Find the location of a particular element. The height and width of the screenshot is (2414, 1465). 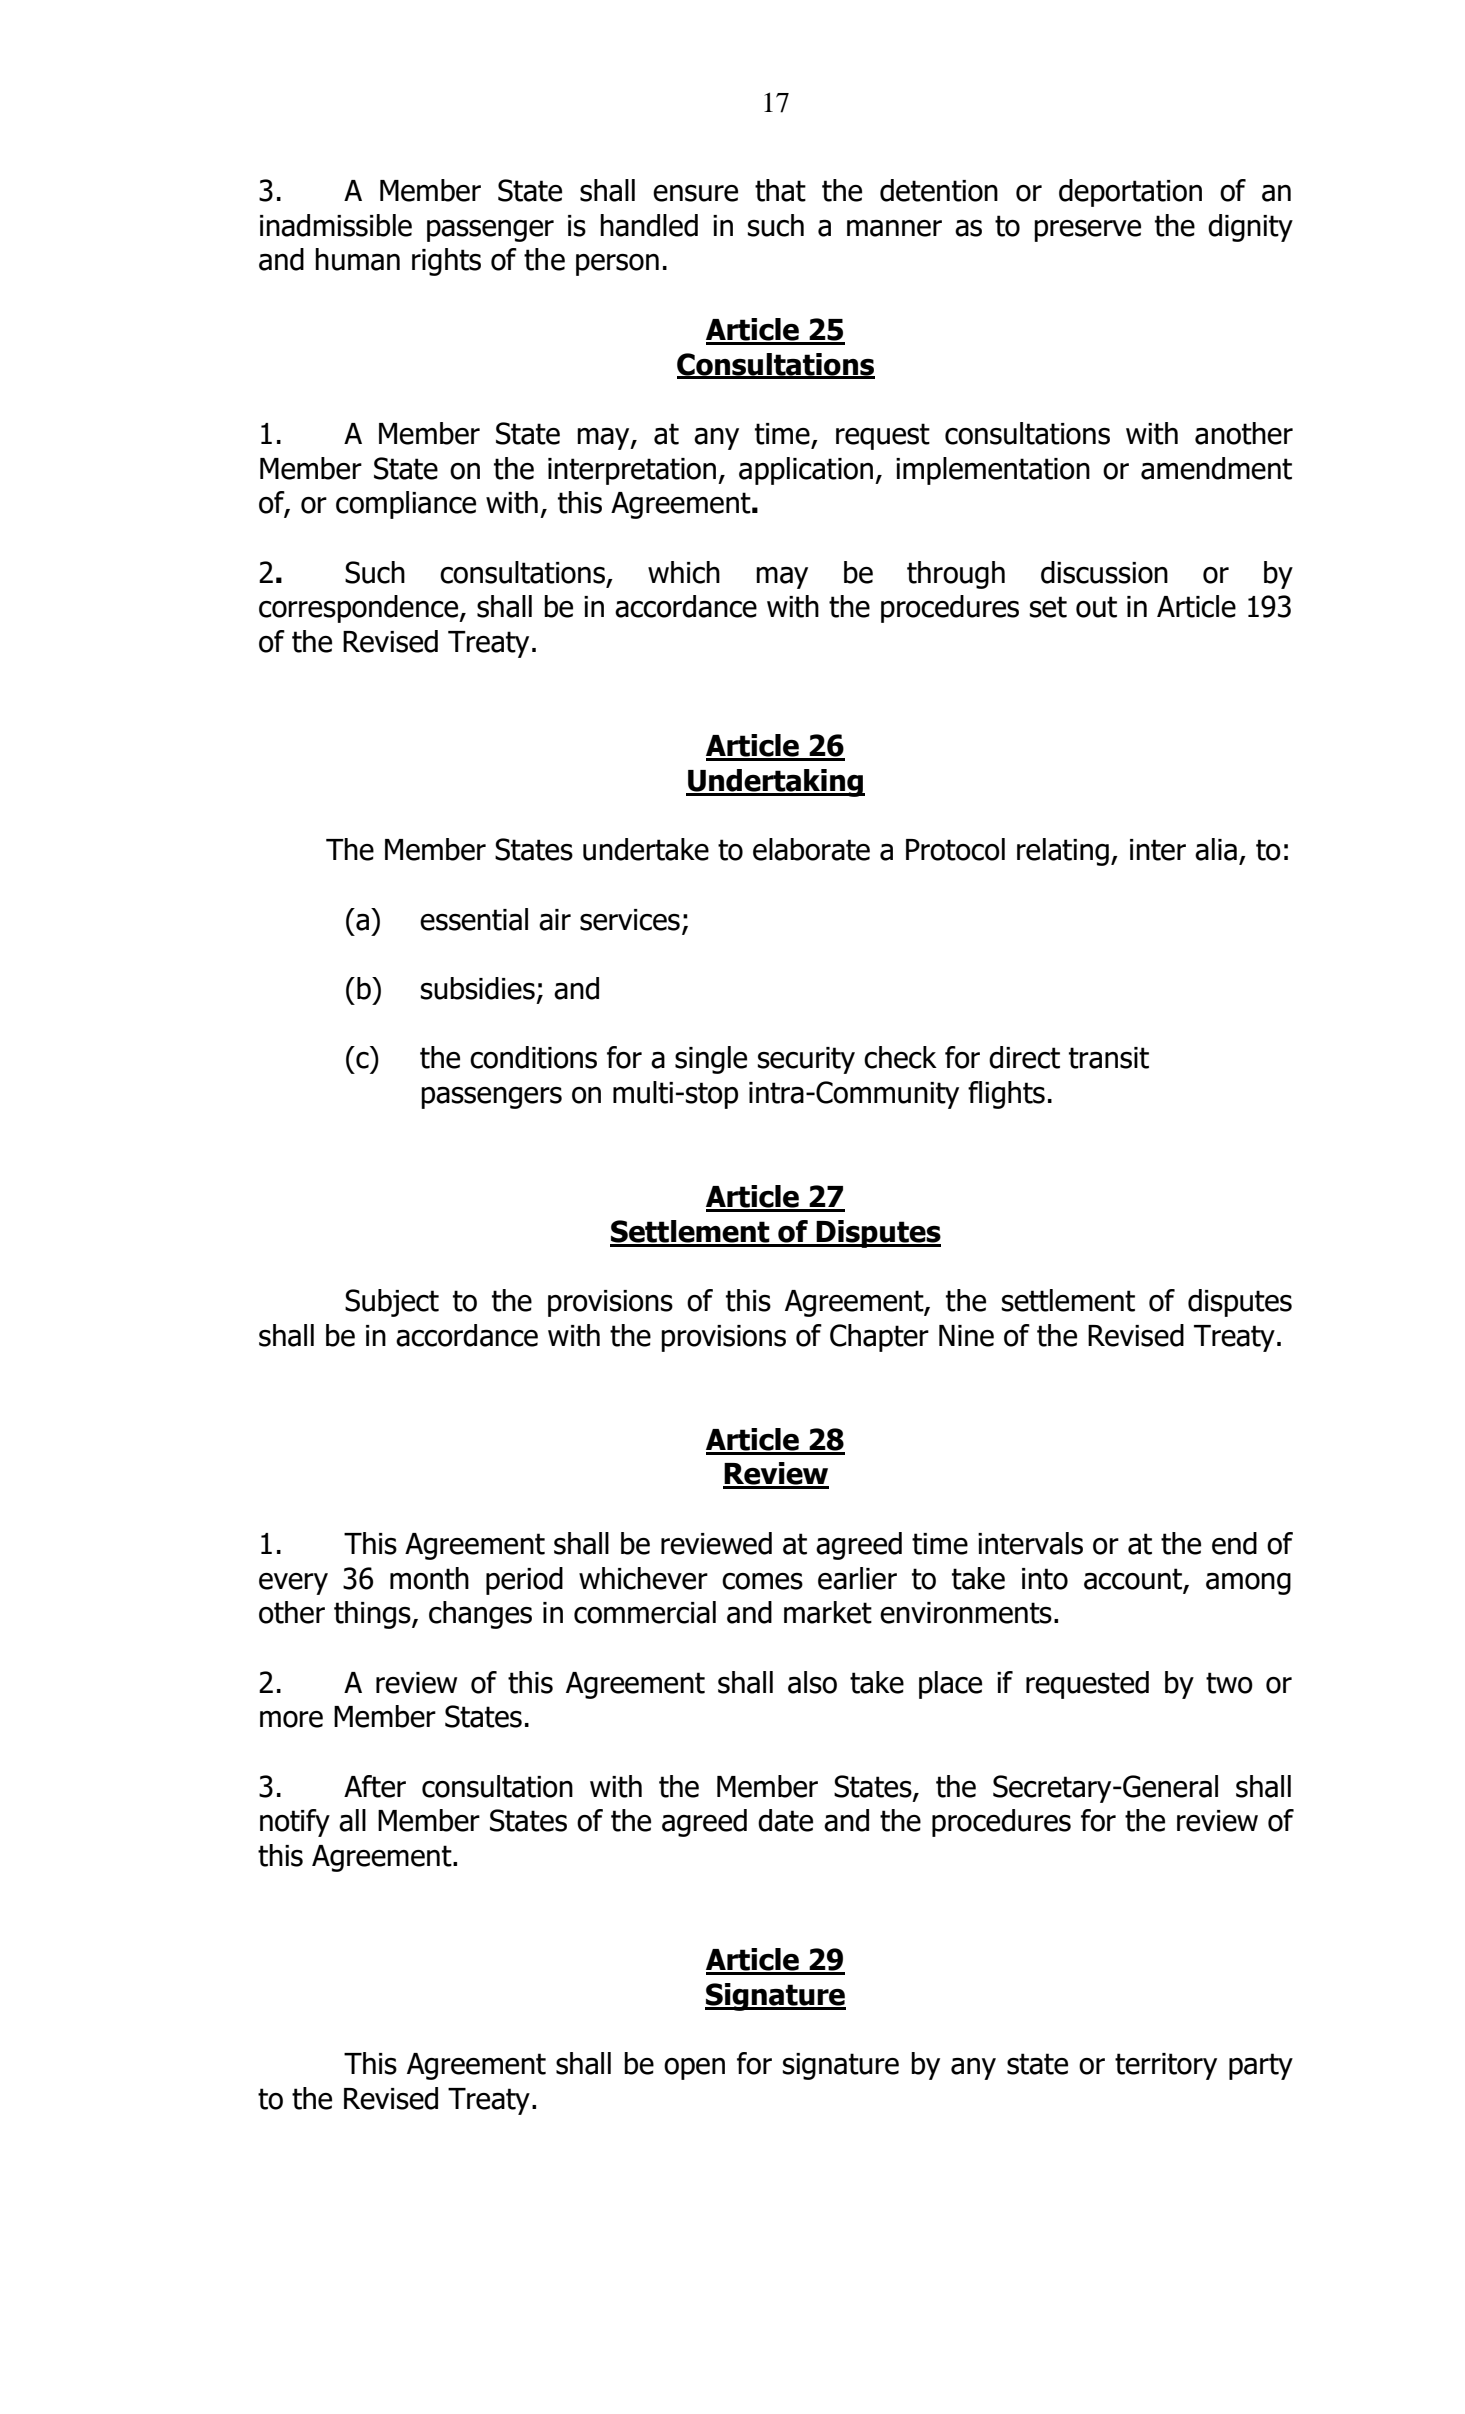

notify is located at coordinates (295, 1823).
